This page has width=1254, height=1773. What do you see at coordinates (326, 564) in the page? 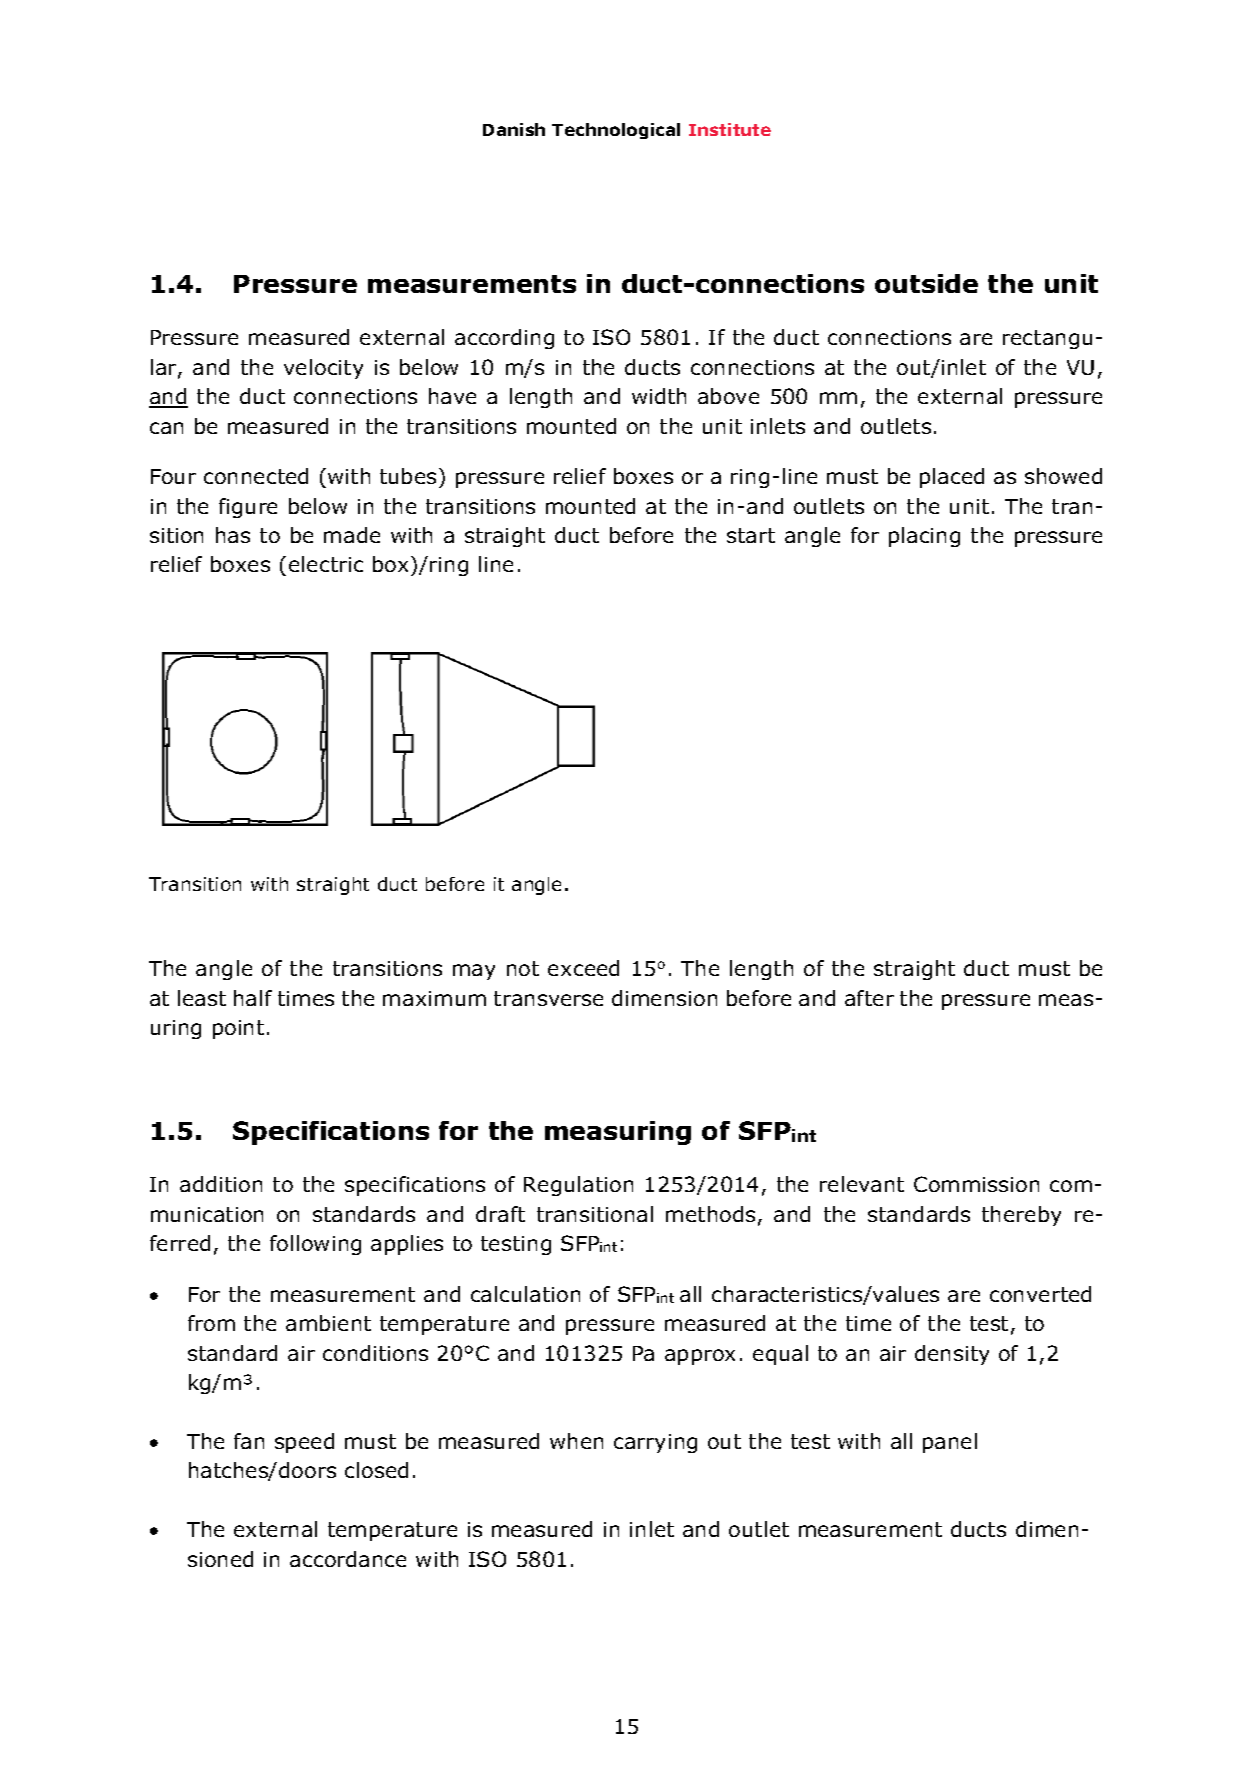
I see `electric` at bounding box center [326, 564].
